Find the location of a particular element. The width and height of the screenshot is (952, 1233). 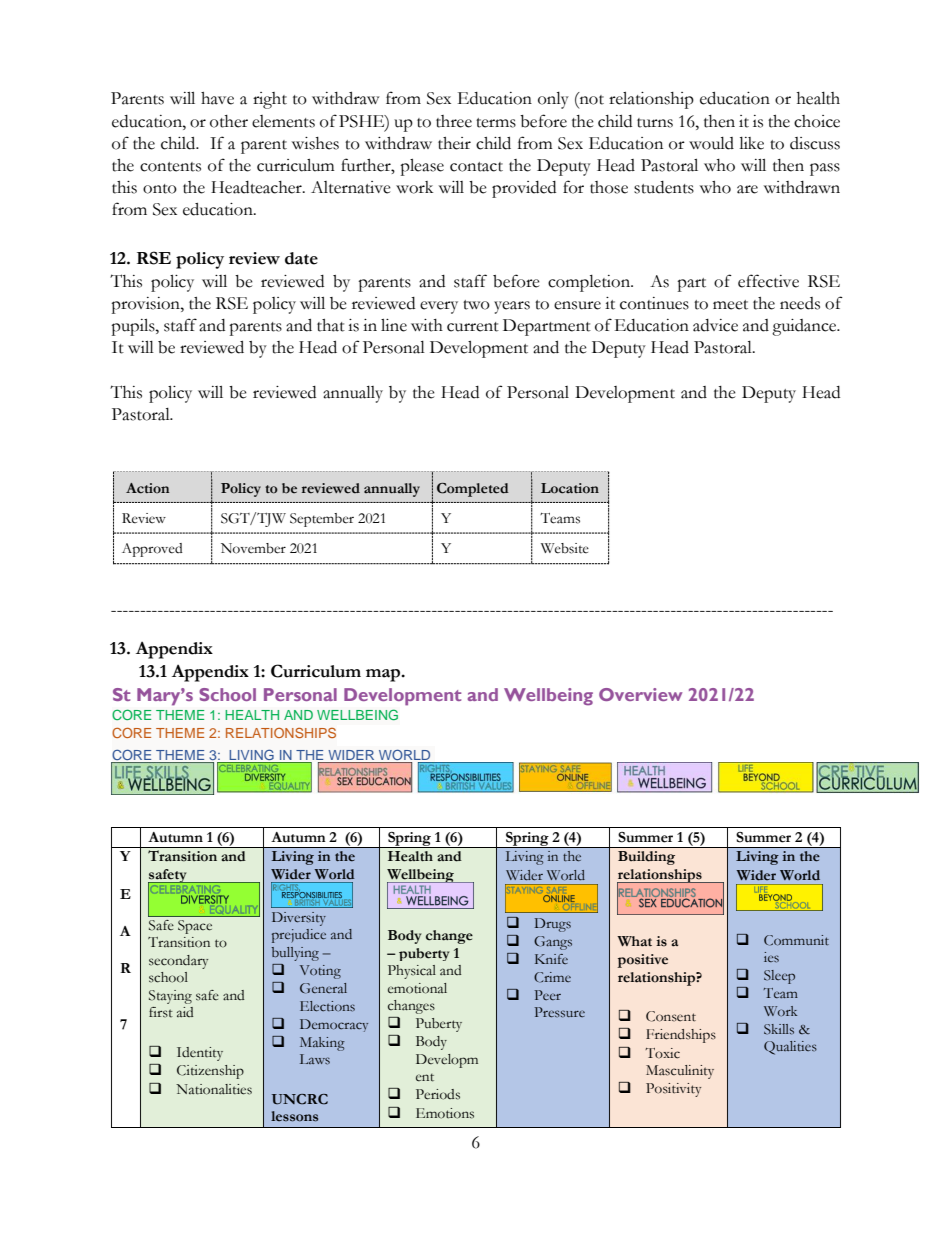

Action is located at coordinates (147, 488).
